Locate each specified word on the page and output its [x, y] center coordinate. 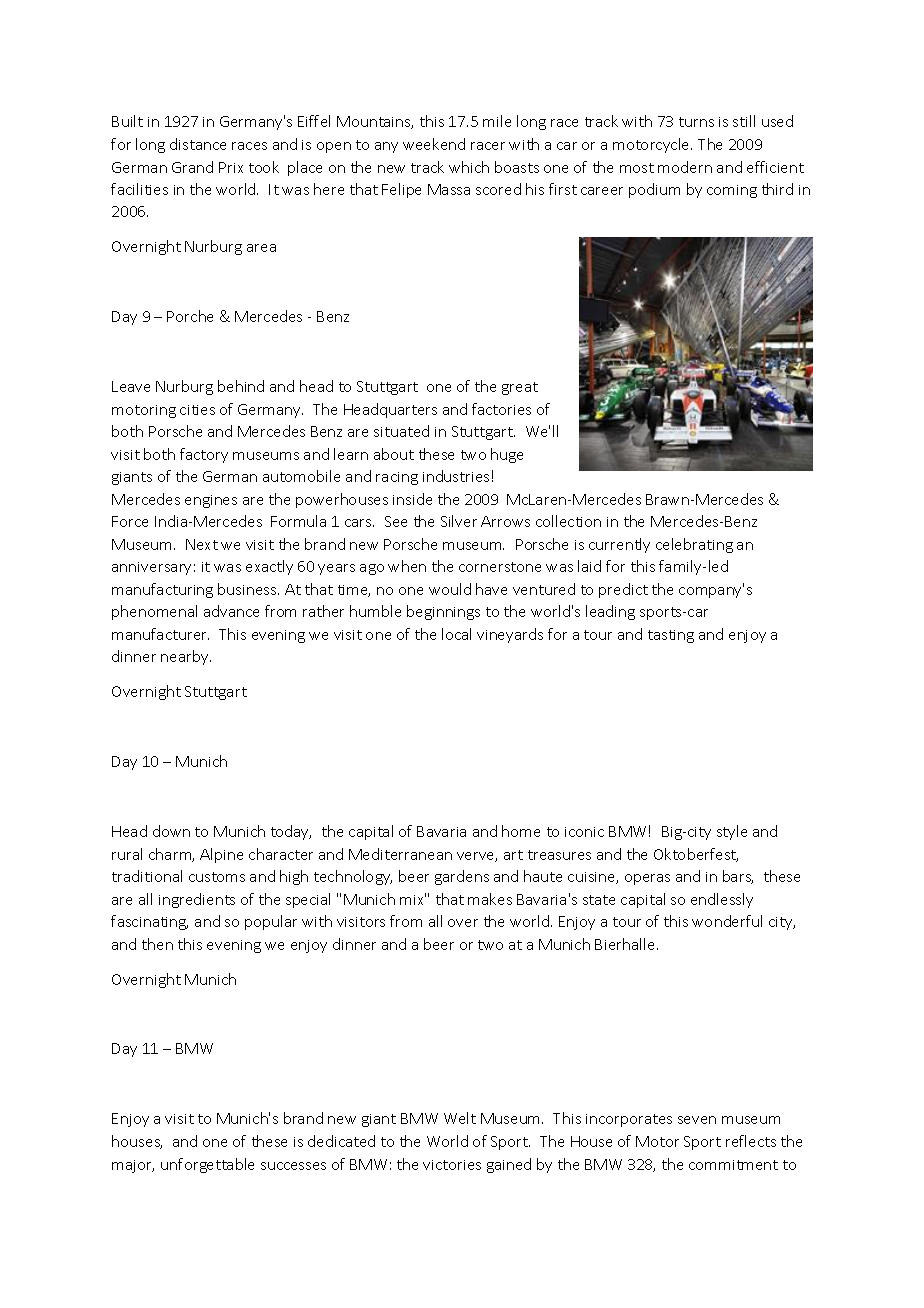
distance [198, 144]
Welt [460, 1118]
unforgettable [207, 1165]
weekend [434, 144]
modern [685, 167]
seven [697, 1120]
